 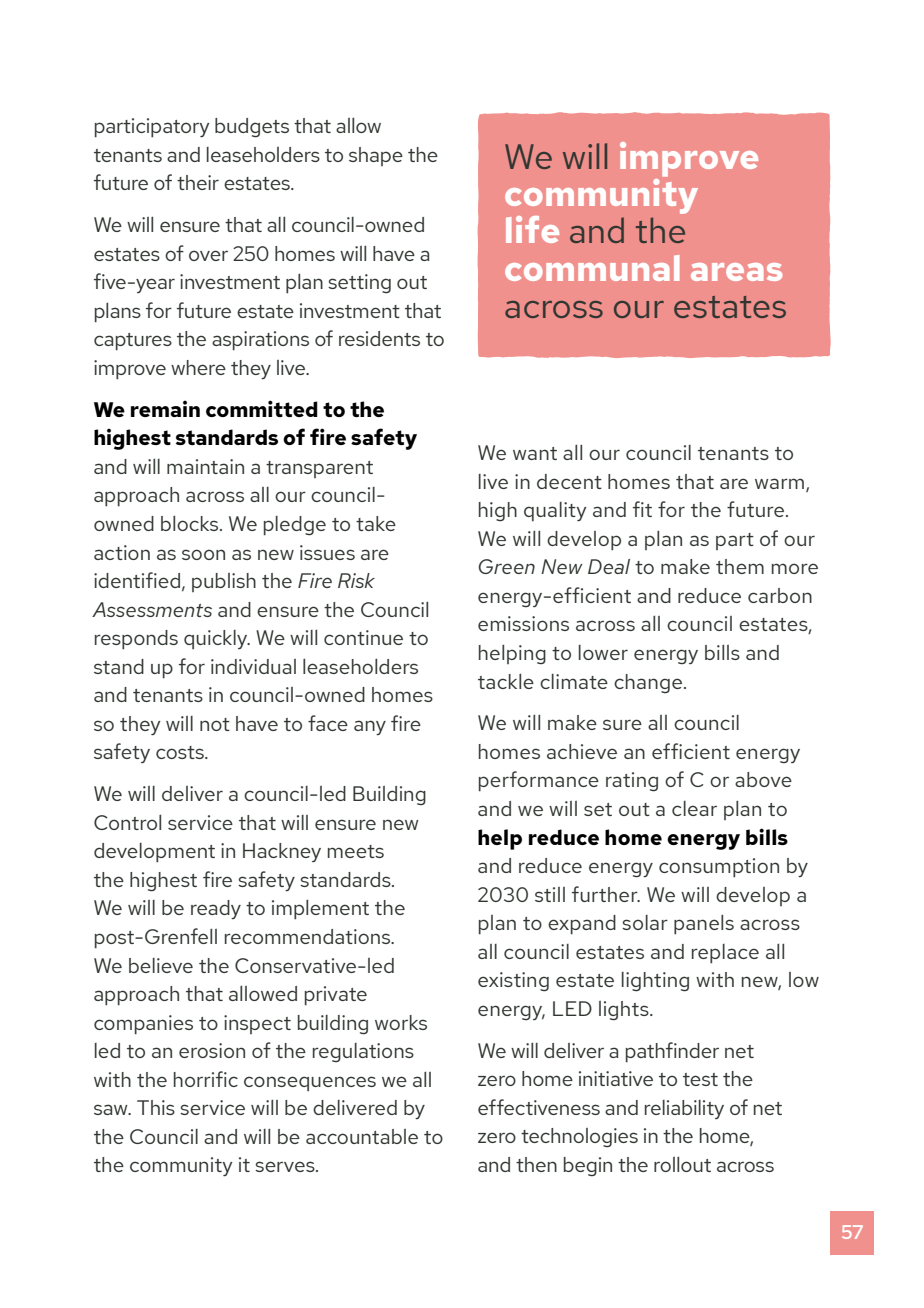 What do you see at coordinates (536, 1164) in the screenshot?
I see `then` at bounding box center [536, 1164].
